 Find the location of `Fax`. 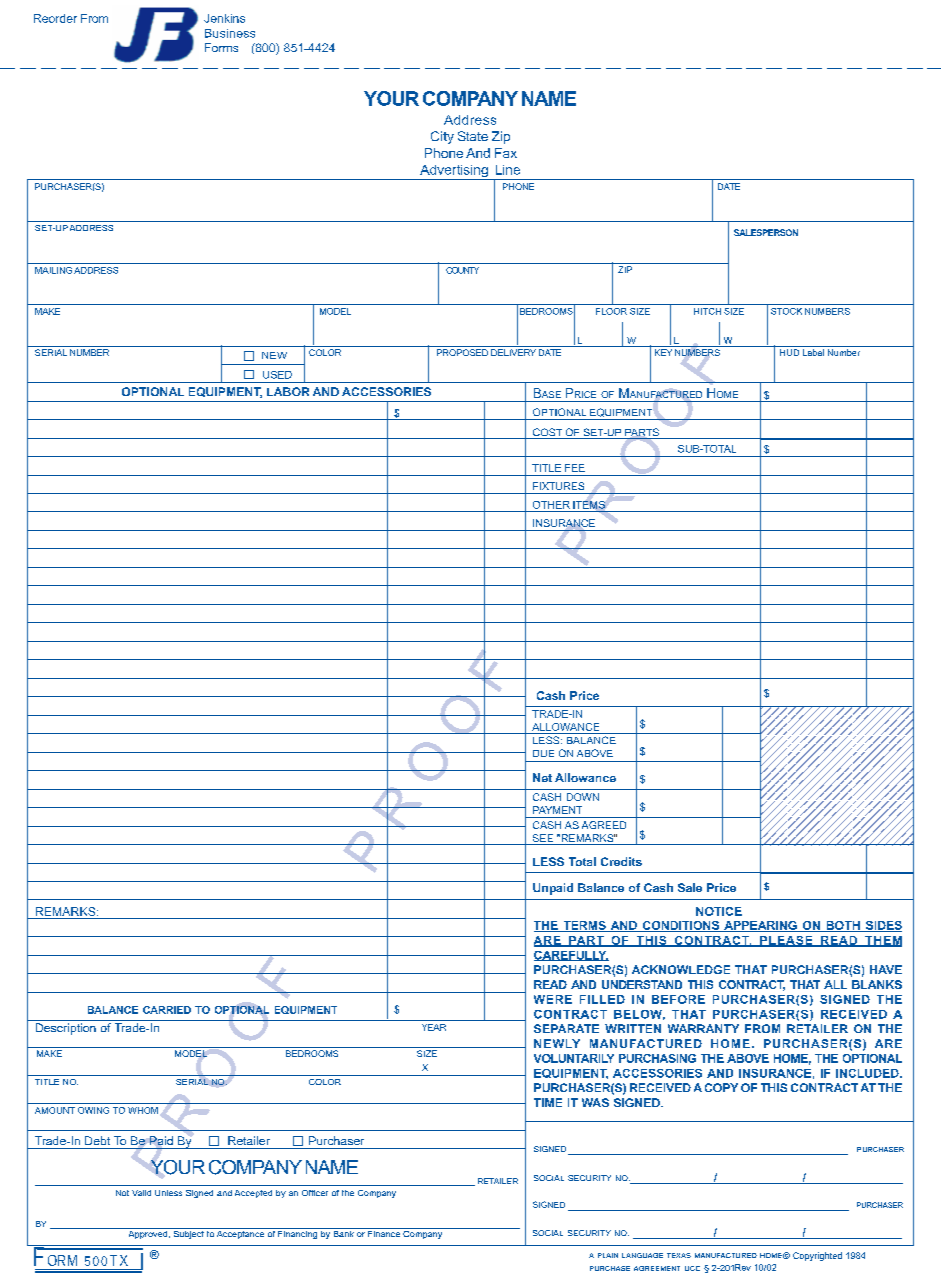

Fax is located at coordinates (506, 153).
